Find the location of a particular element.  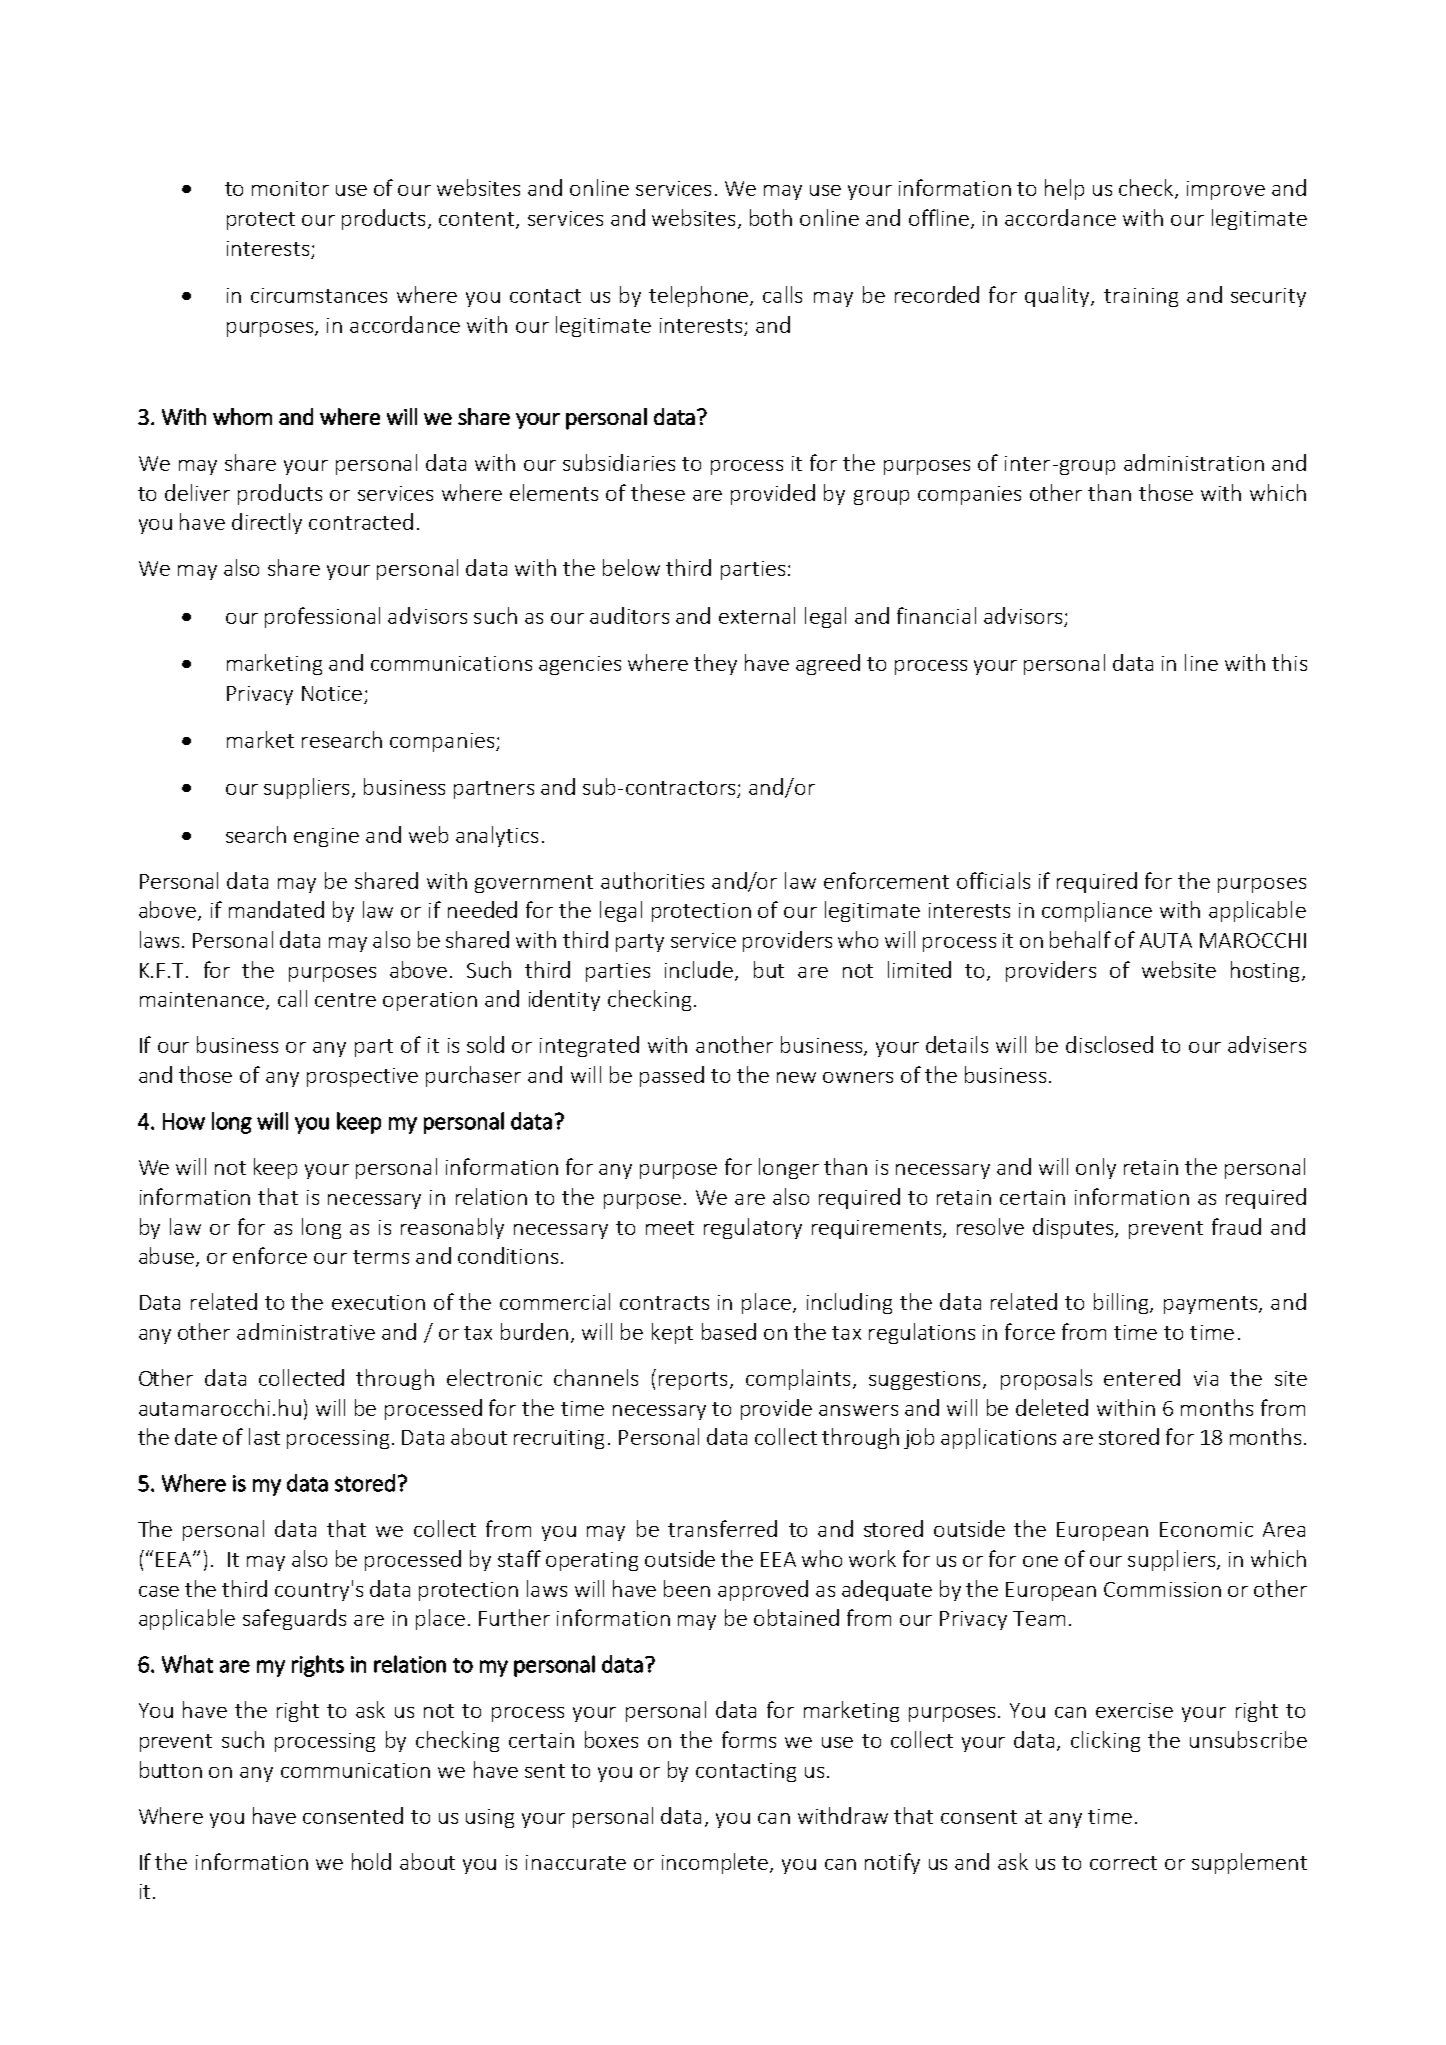

external is located at coordinates (757, 615).
